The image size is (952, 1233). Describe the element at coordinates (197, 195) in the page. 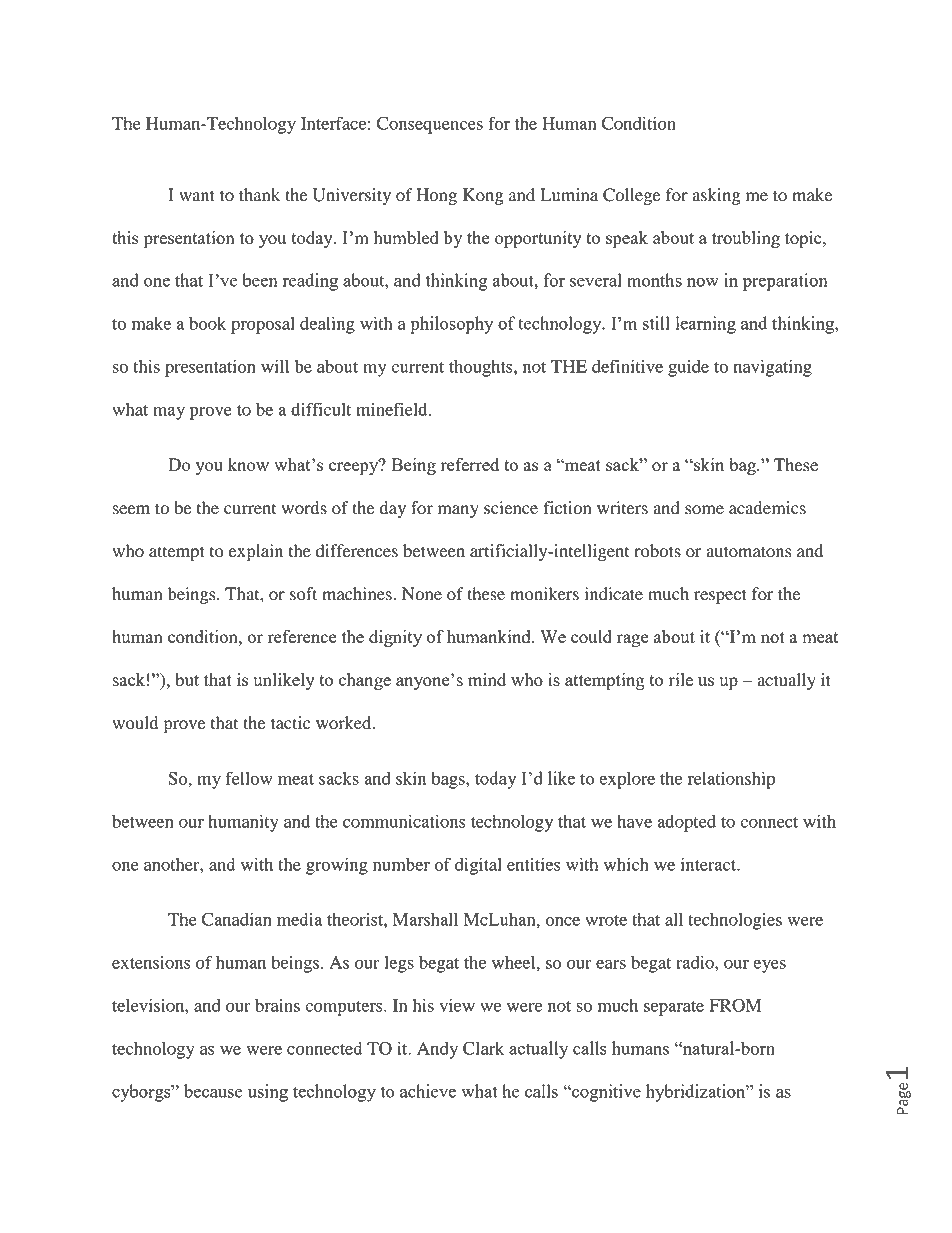

I see `want` at that location.
